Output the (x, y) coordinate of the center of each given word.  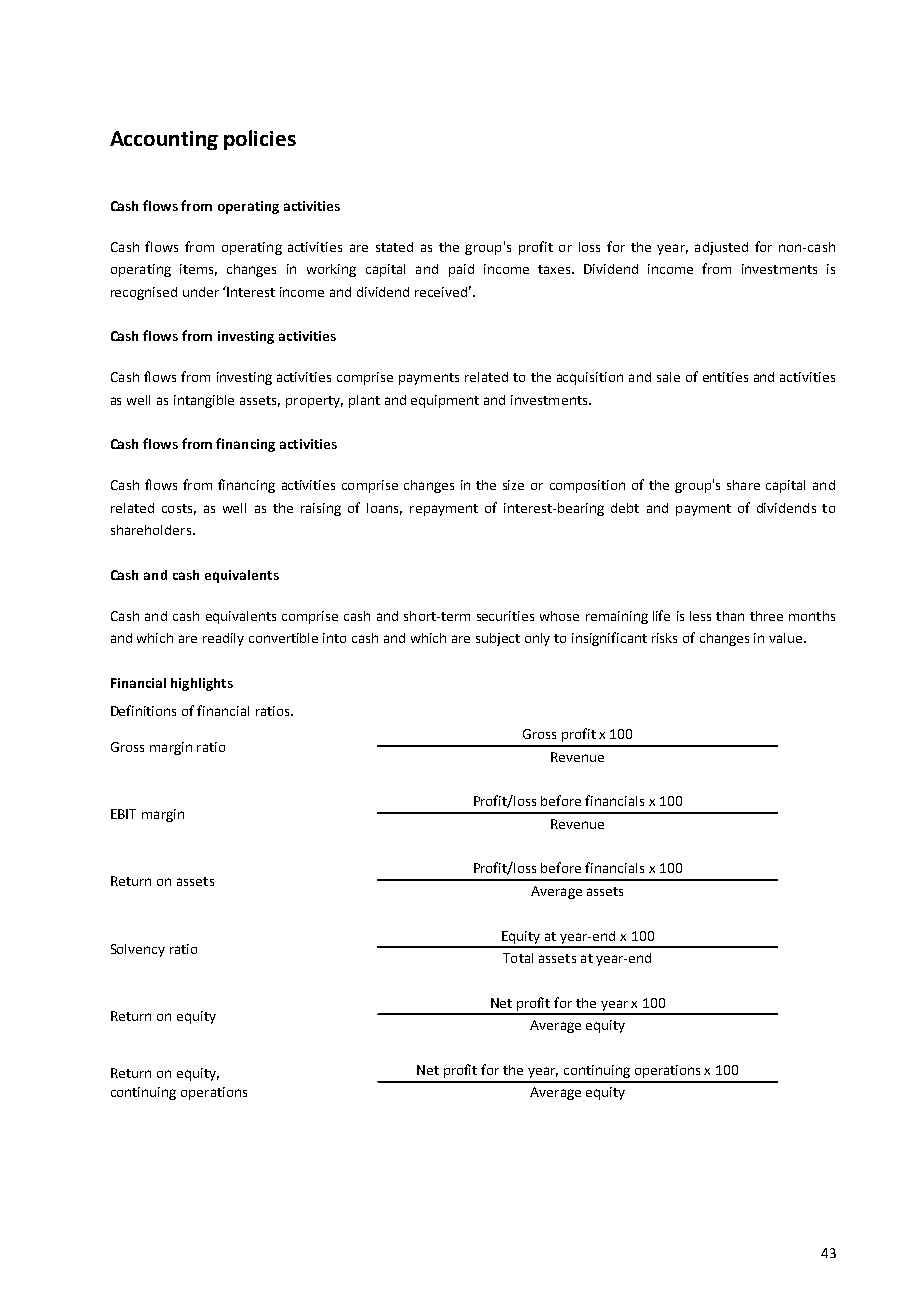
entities (725, 377)
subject (498, 639)
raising (321, 509)
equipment (445, 401)
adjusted (721, 248)
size (513, 485)
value (787, 638)
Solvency (138, 950)
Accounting (164, 140)
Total (518, 958)
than (730, 616)
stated (394, 247)
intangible (204, 401)
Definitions (143, 710)
